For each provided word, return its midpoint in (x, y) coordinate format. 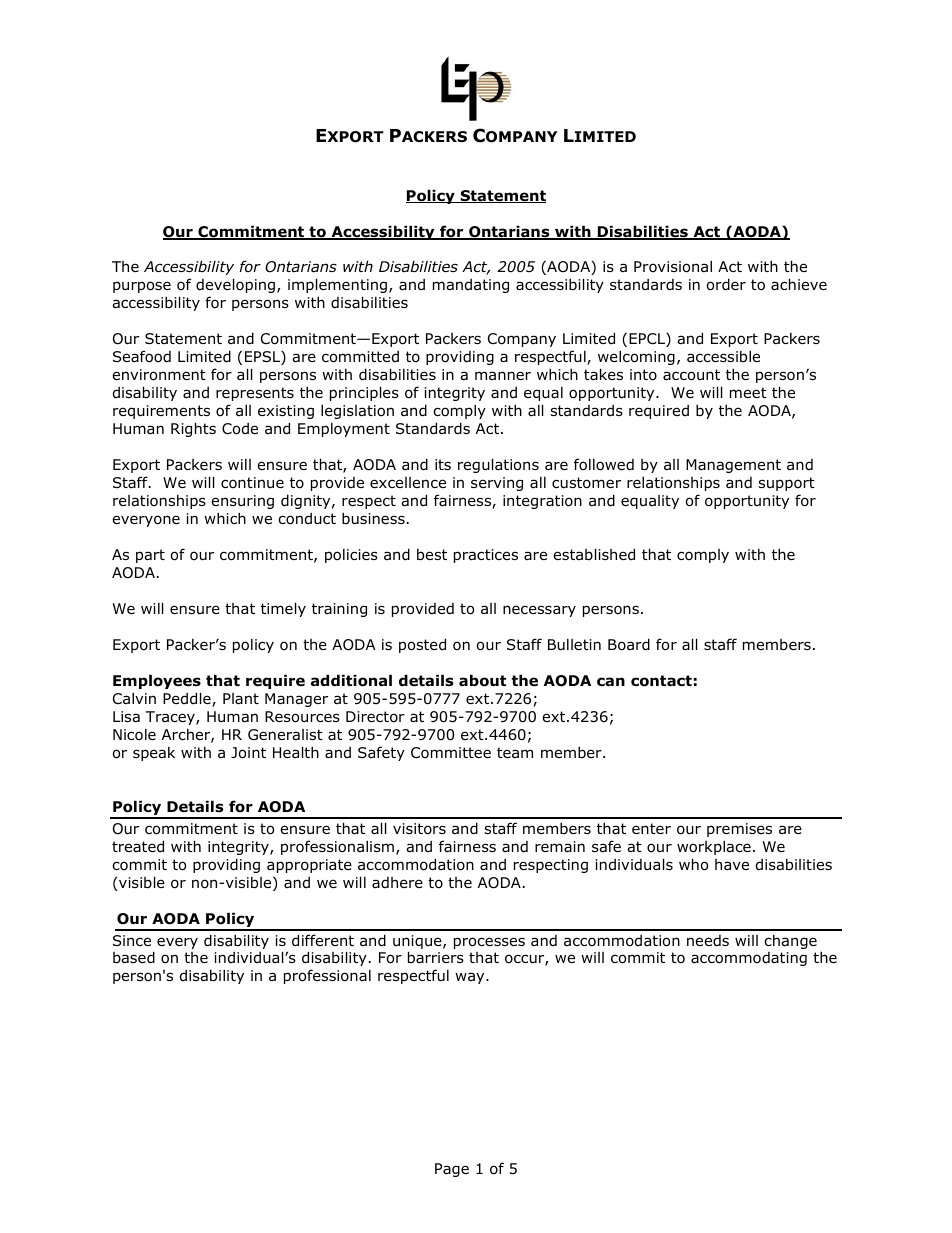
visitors (419, 829)
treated (138, 846)
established (594, 554)
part (150, 556)
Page (452, 1170)
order (726, 284)
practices (486, 556)
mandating (471, 286)
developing (235, 285)
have (732, 864)
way (471, 978)
